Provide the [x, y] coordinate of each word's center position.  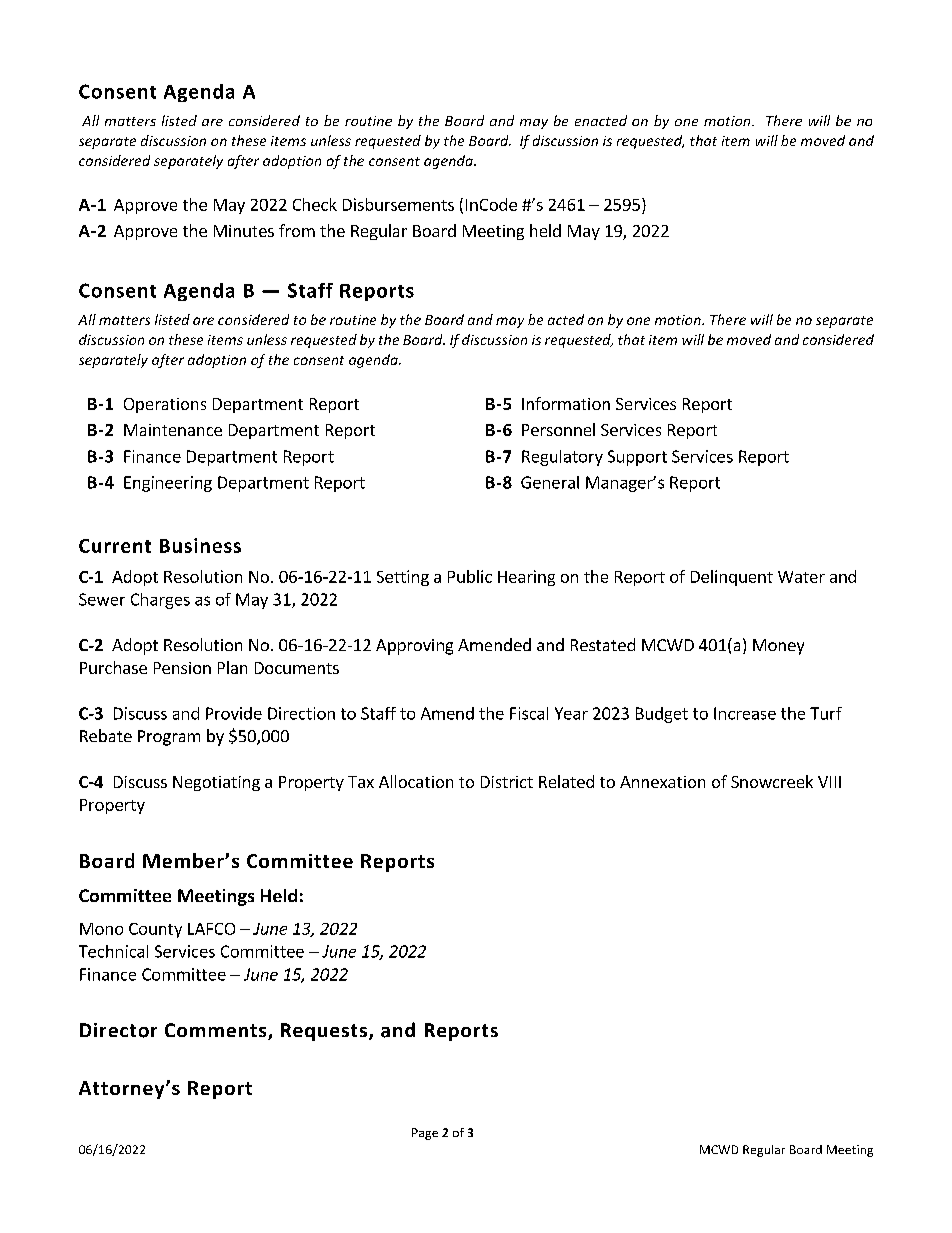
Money [778, 647]
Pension [182, 668]
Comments [217, 1031]
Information [566, 403]
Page [425, 1134]
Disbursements [398, 204]
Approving [414, 647]
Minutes [244, 231]
